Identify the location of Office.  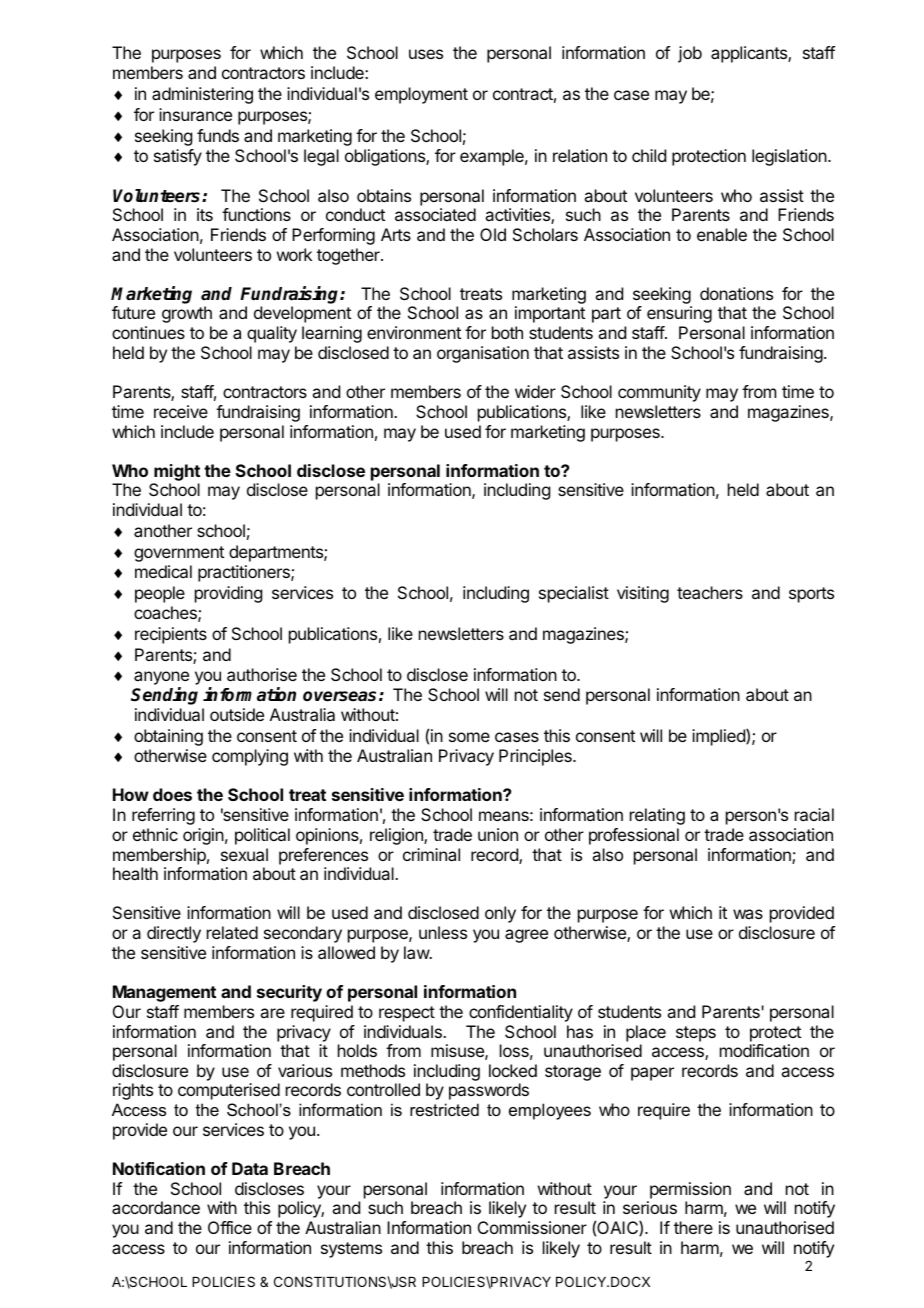
(230, 1227).
